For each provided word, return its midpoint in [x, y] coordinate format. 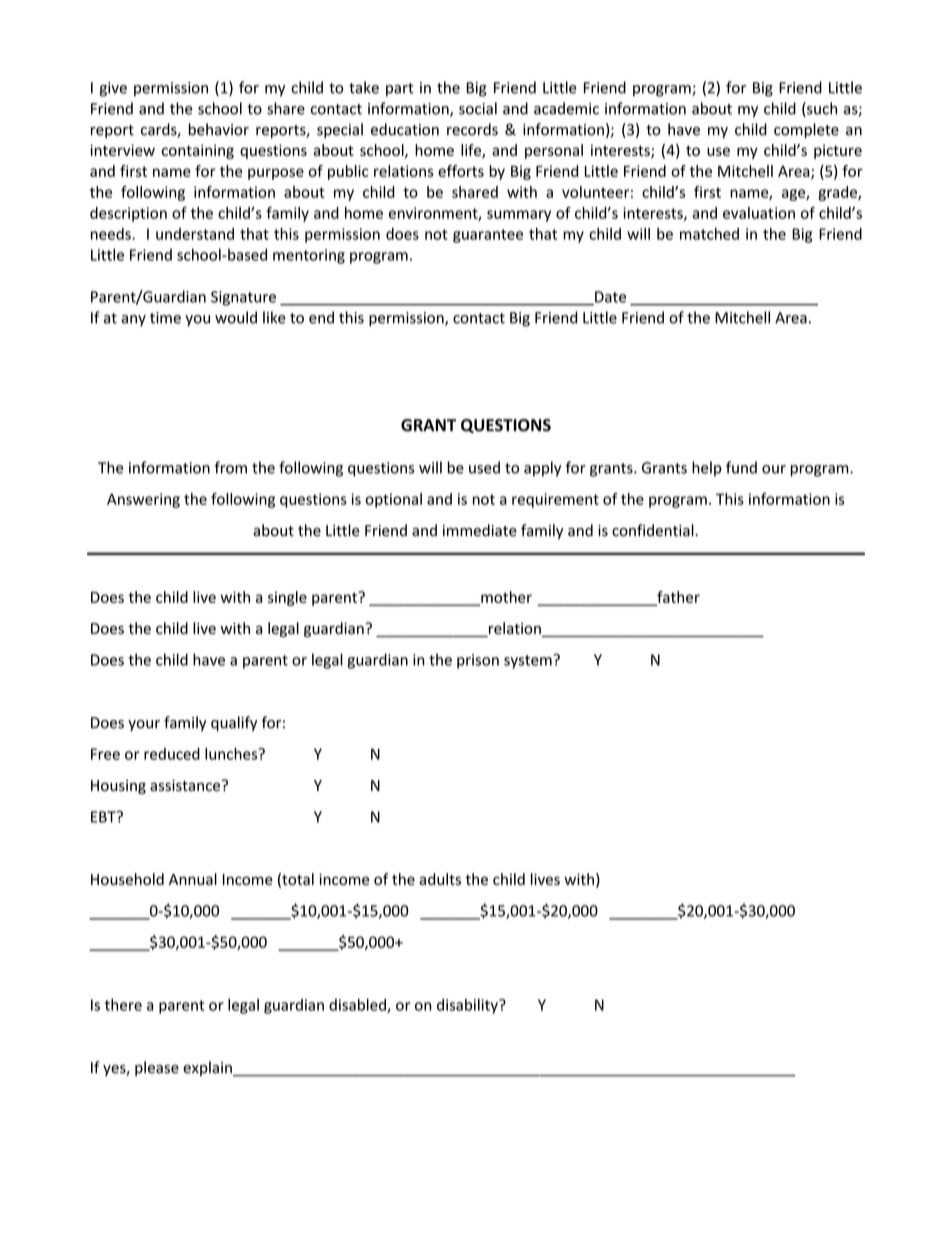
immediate [480, 530]
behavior [219, 129]
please [157, 1068]
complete [806, 130]
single [287, 598]
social [478, 108]
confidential [654, 530]
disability [468, 1006]
